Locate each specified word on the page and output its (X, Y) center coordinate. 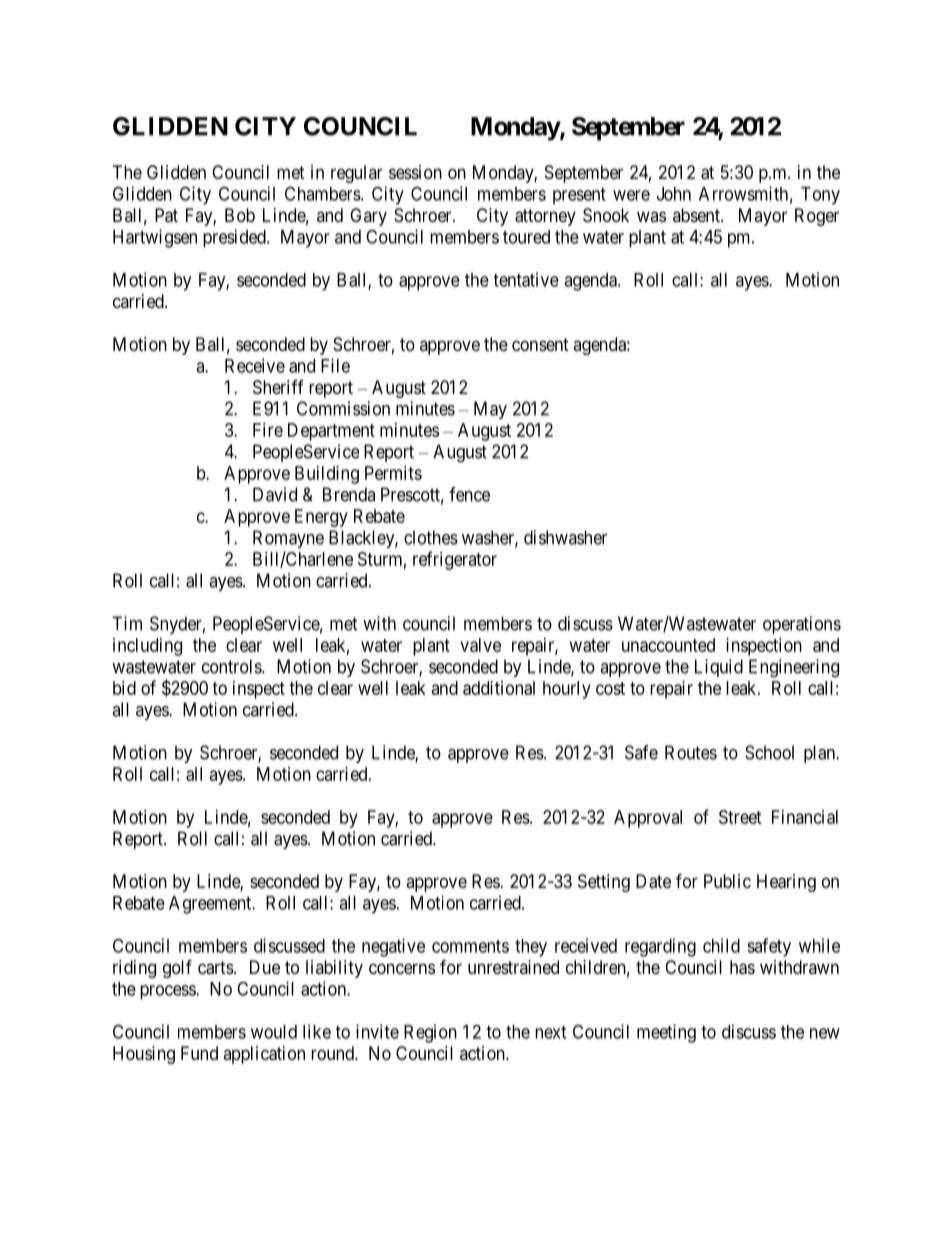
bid (124, 688)
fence (469, 494)
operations (802, 625)
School (769, 752)
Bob (240, 215)
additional (499, 688)
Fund (199, 1053)
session (415, 172)
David (275, 494)
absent (697, 215)
